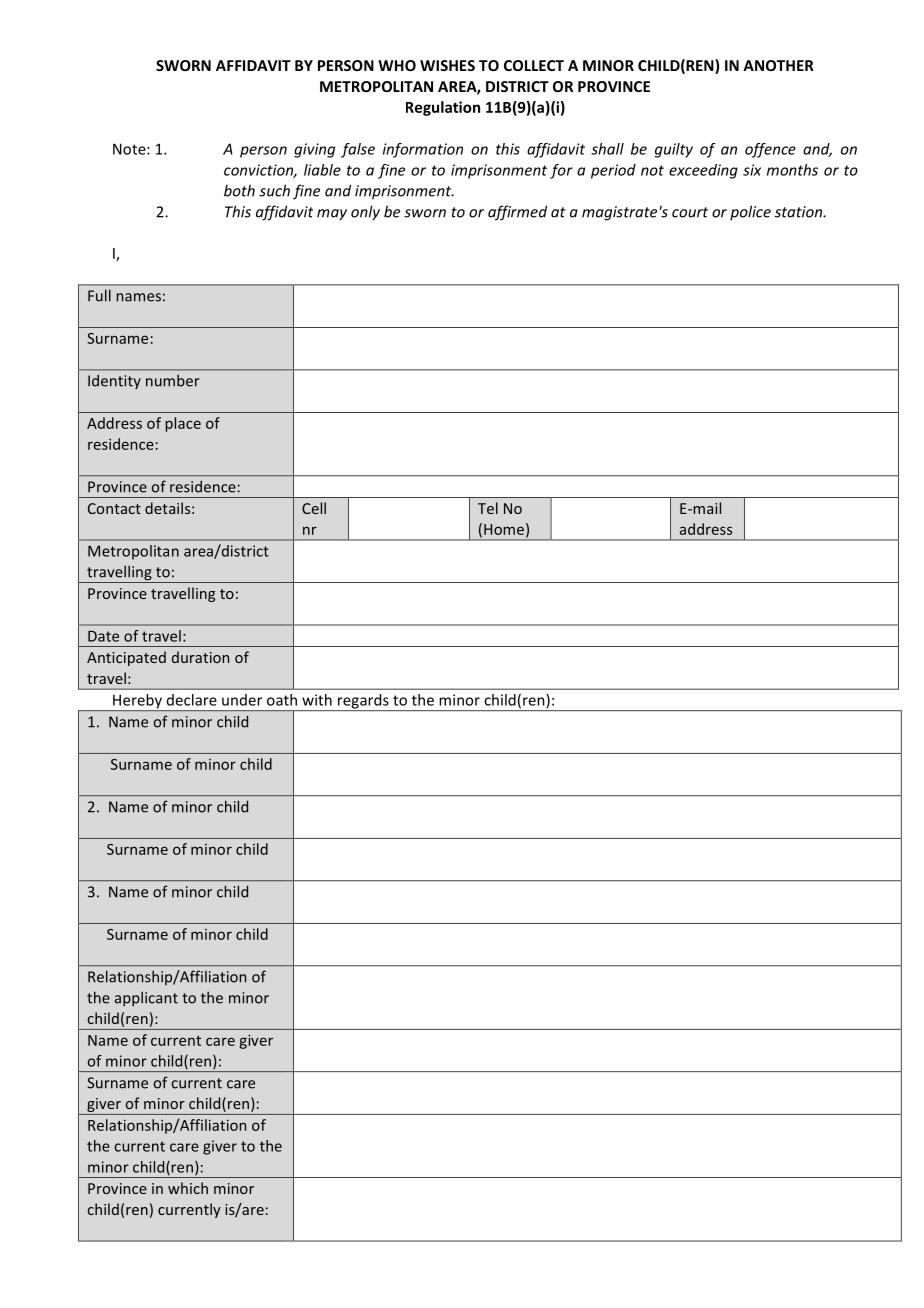  I want to click on declare, so click(192, 700).
